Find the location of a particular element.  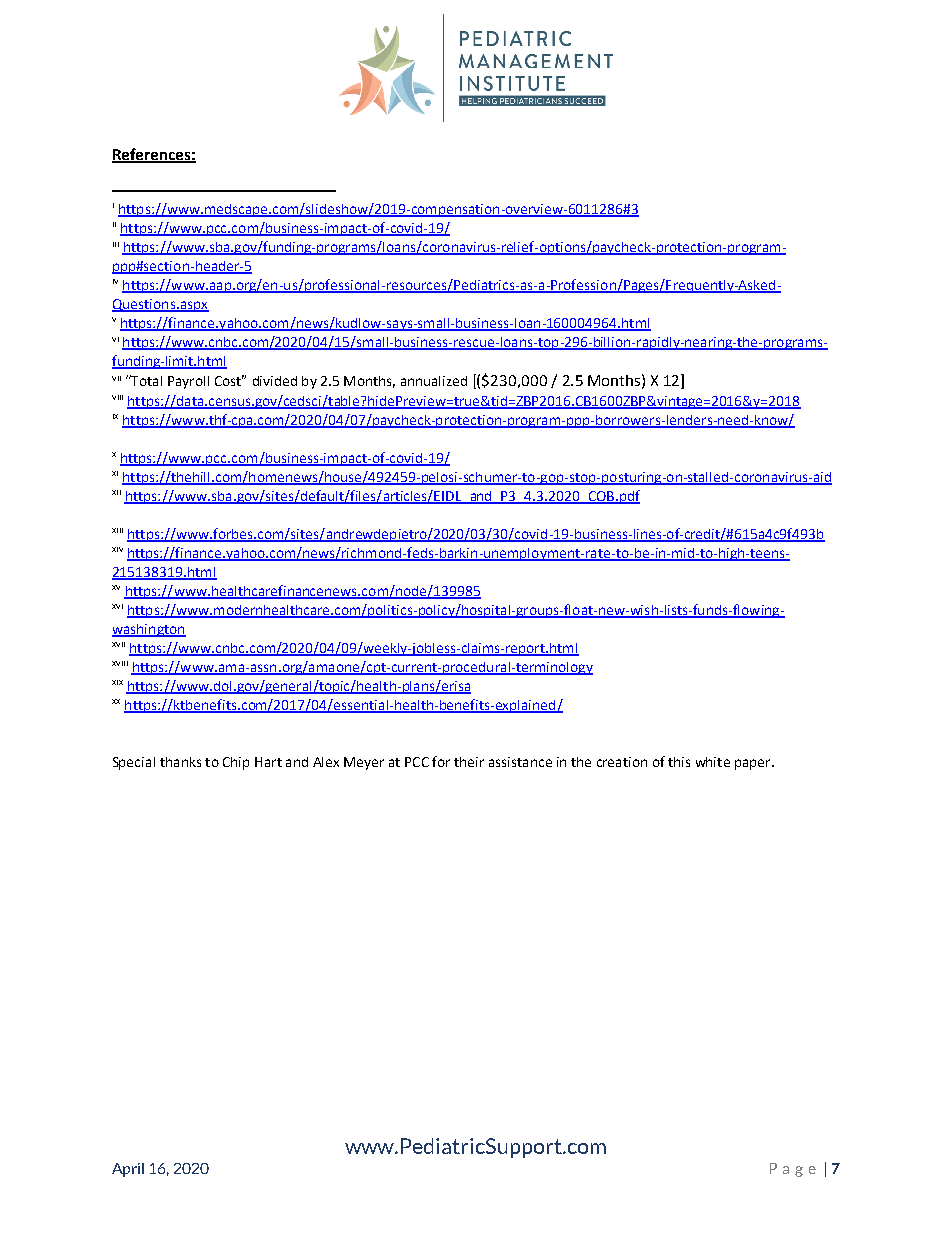

Chip is located at coordinates (236, 763).
